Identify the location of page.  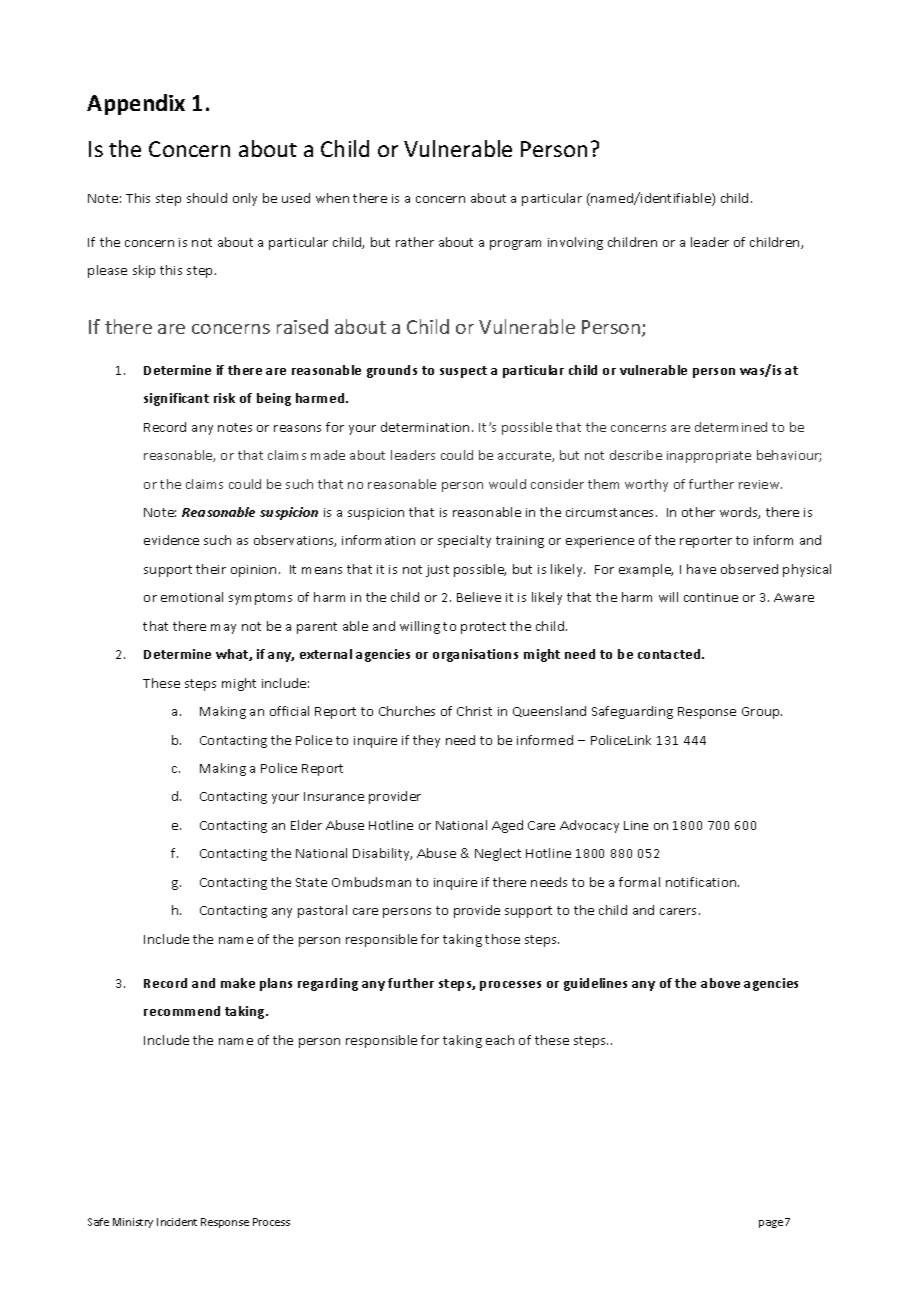
(771, 1224).
